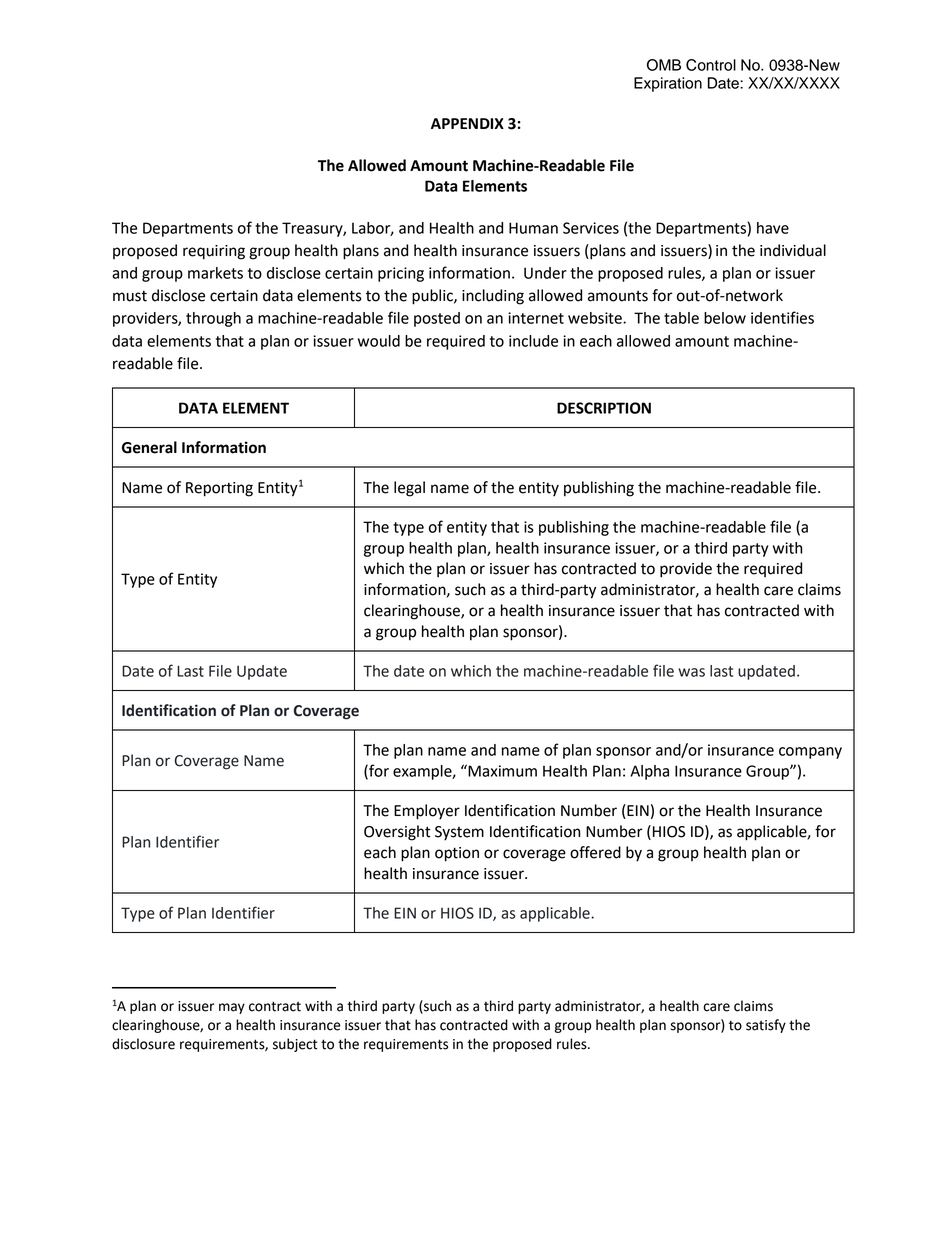 This document has width=952, height=1233. I want to click on below, so click(725, 318).
